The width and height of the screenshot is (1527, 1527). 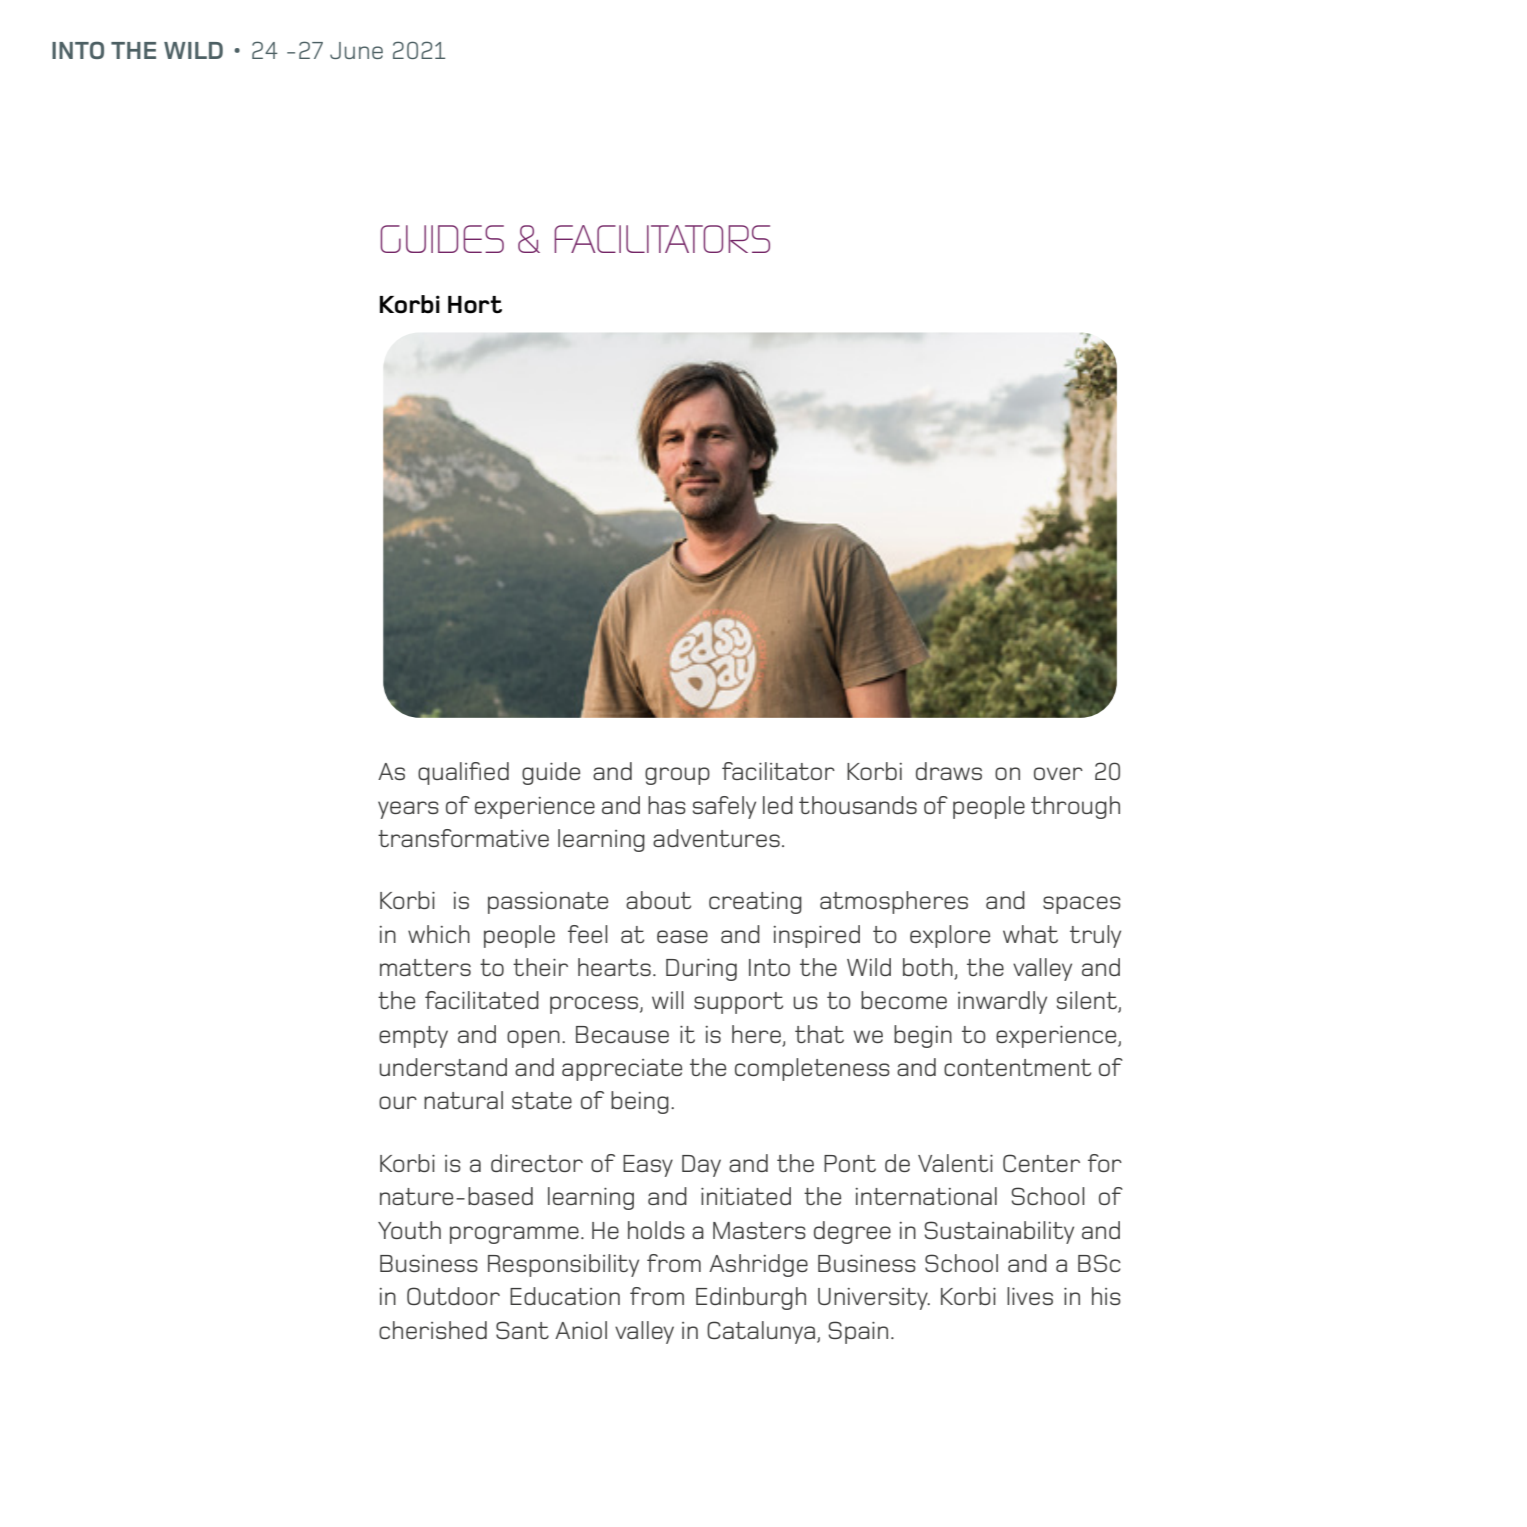 What do you see at coordinates (1002, 1002) in the screenshot?
I see `inwardly` at bounding box center [1002, 1002].
